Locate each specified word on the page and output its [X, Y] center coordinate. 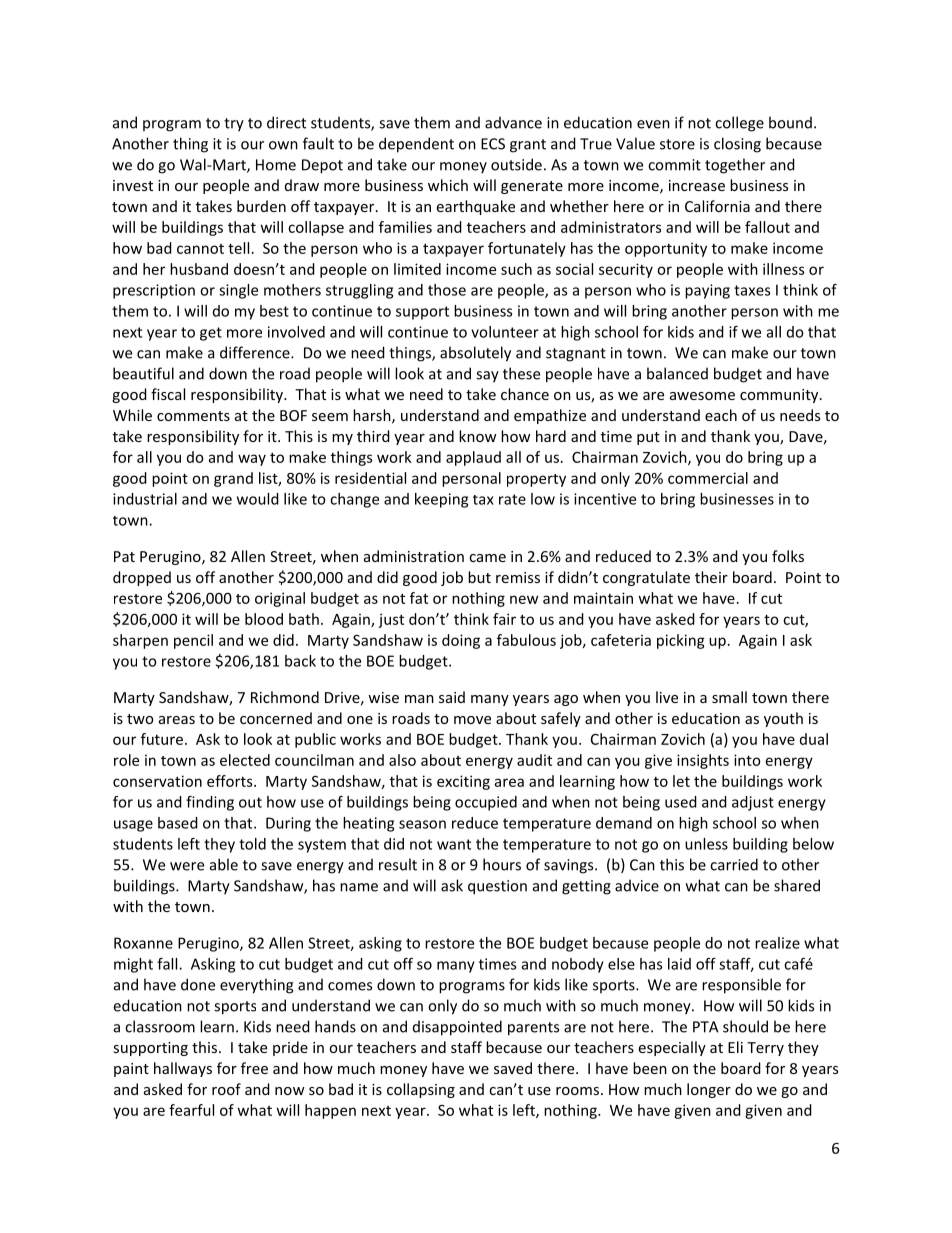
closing [737, 145]
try [234, 125]
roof [226, 1089]
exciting [463, 782]
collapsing [421, 1090]
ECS [493, 144]
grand [233, 479]
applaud [473, 458]
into [747, 760]
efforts [231, 781]
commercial [708, 478]
